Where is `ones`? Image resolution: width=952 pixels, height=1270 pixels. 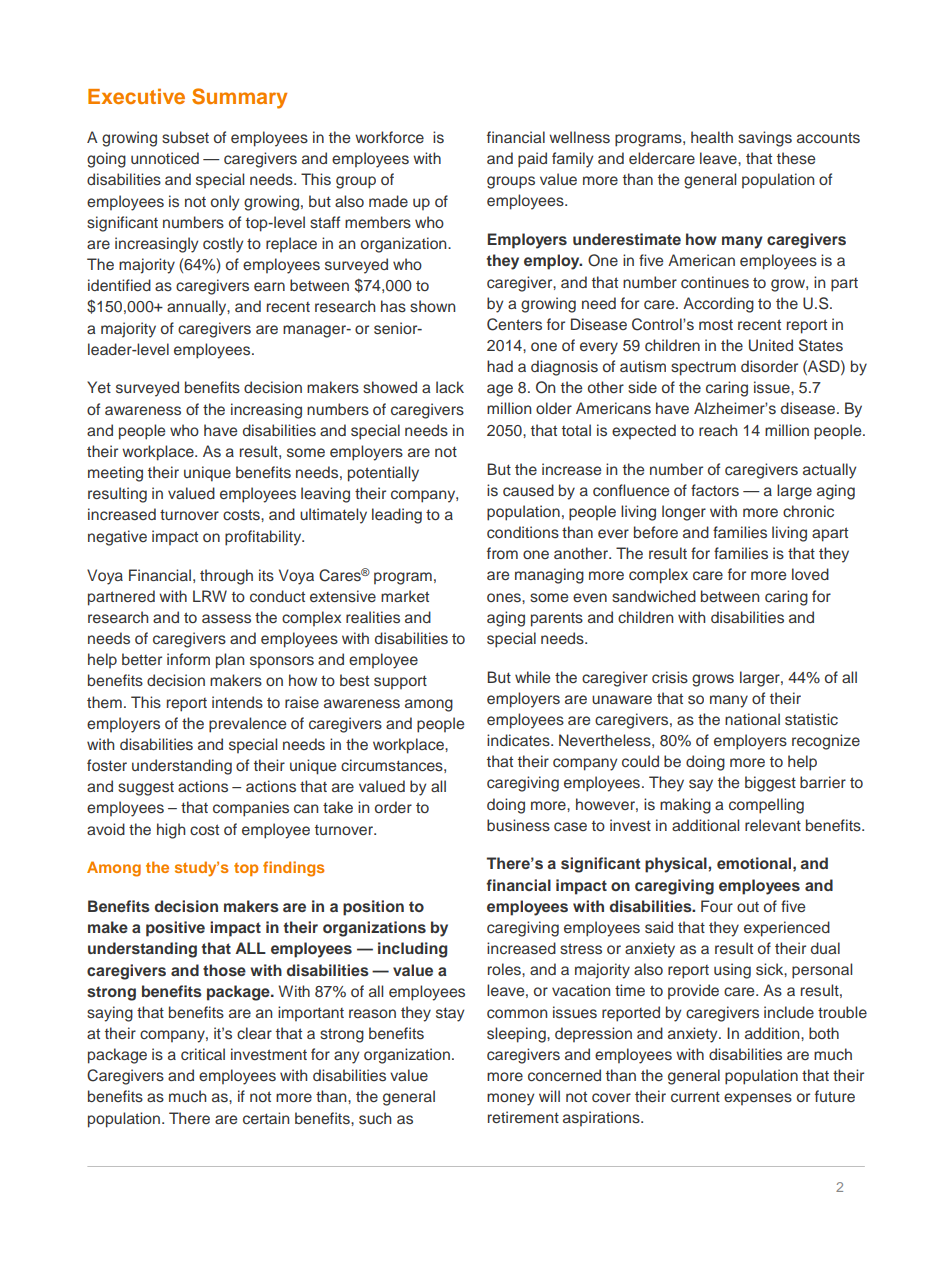 ones is located at coordinates (505, 598).
